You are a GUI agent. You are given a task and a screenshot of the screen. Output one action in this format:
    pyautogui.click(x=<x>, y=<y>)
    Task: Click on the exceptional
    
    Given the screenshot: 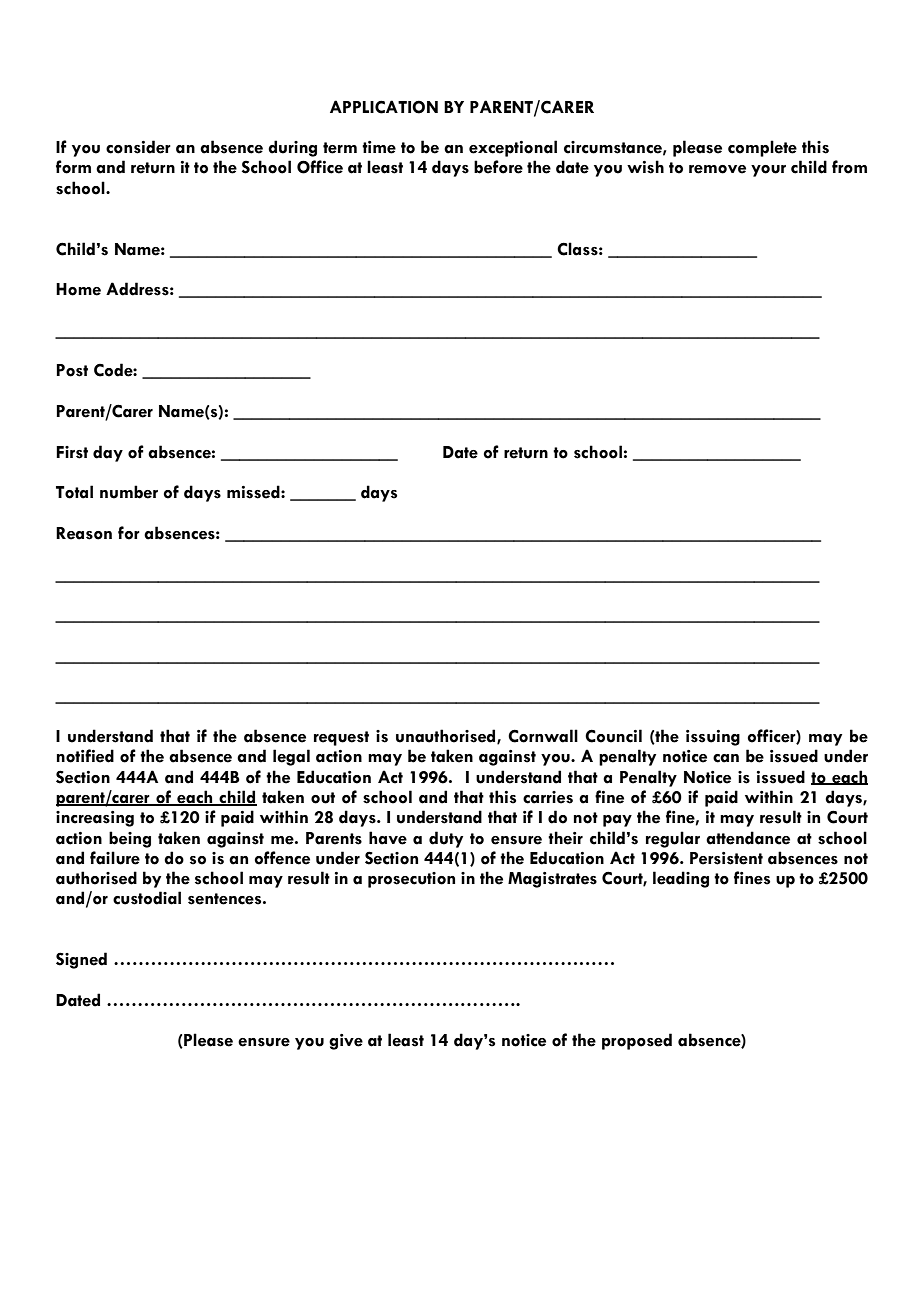 What is the action you would take?
    pyautogui.click(x=513, y=148)
